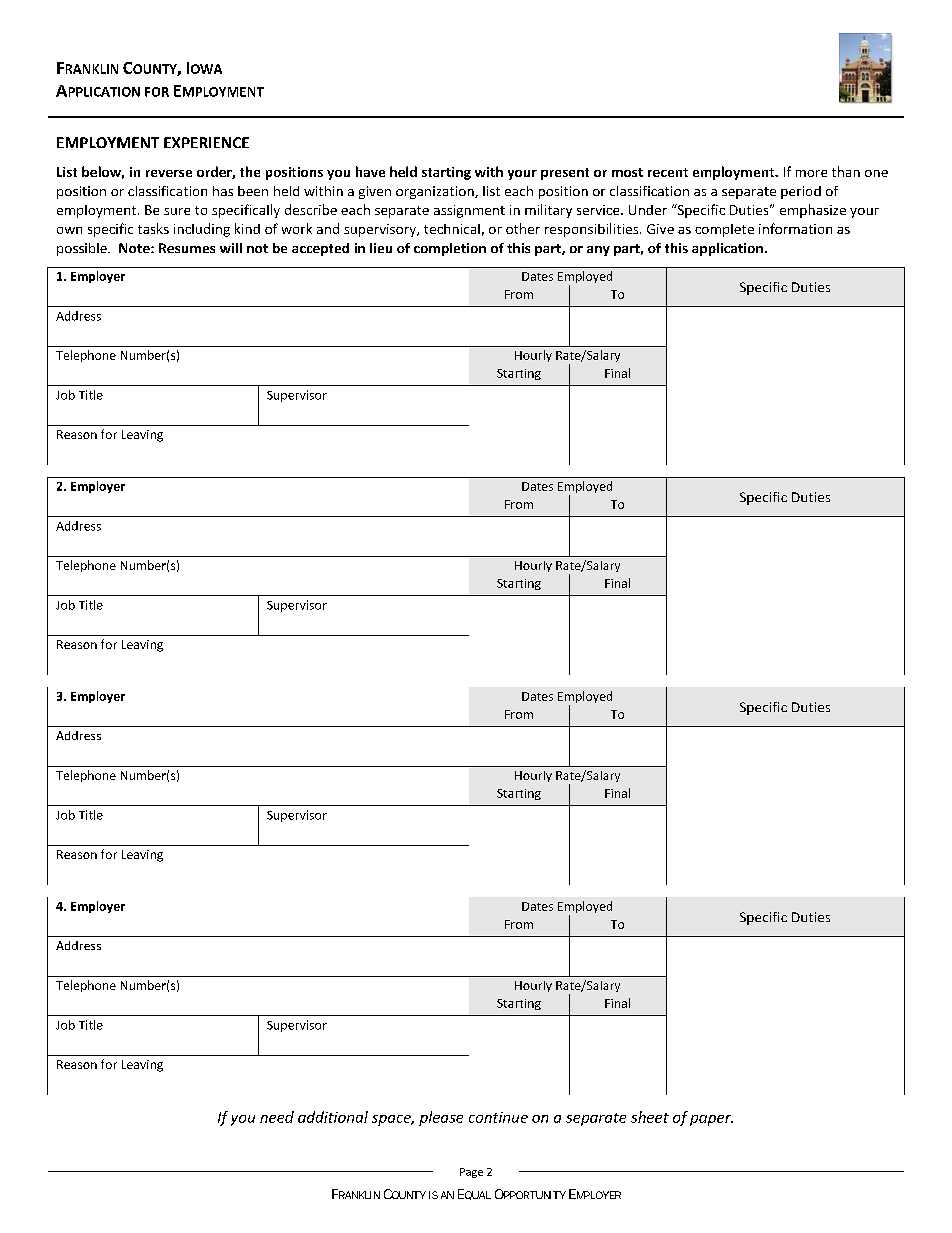 The image size is (952, 1233). Describe the element at coordinates (135, 248) in the page. I see `Note` at that location.
